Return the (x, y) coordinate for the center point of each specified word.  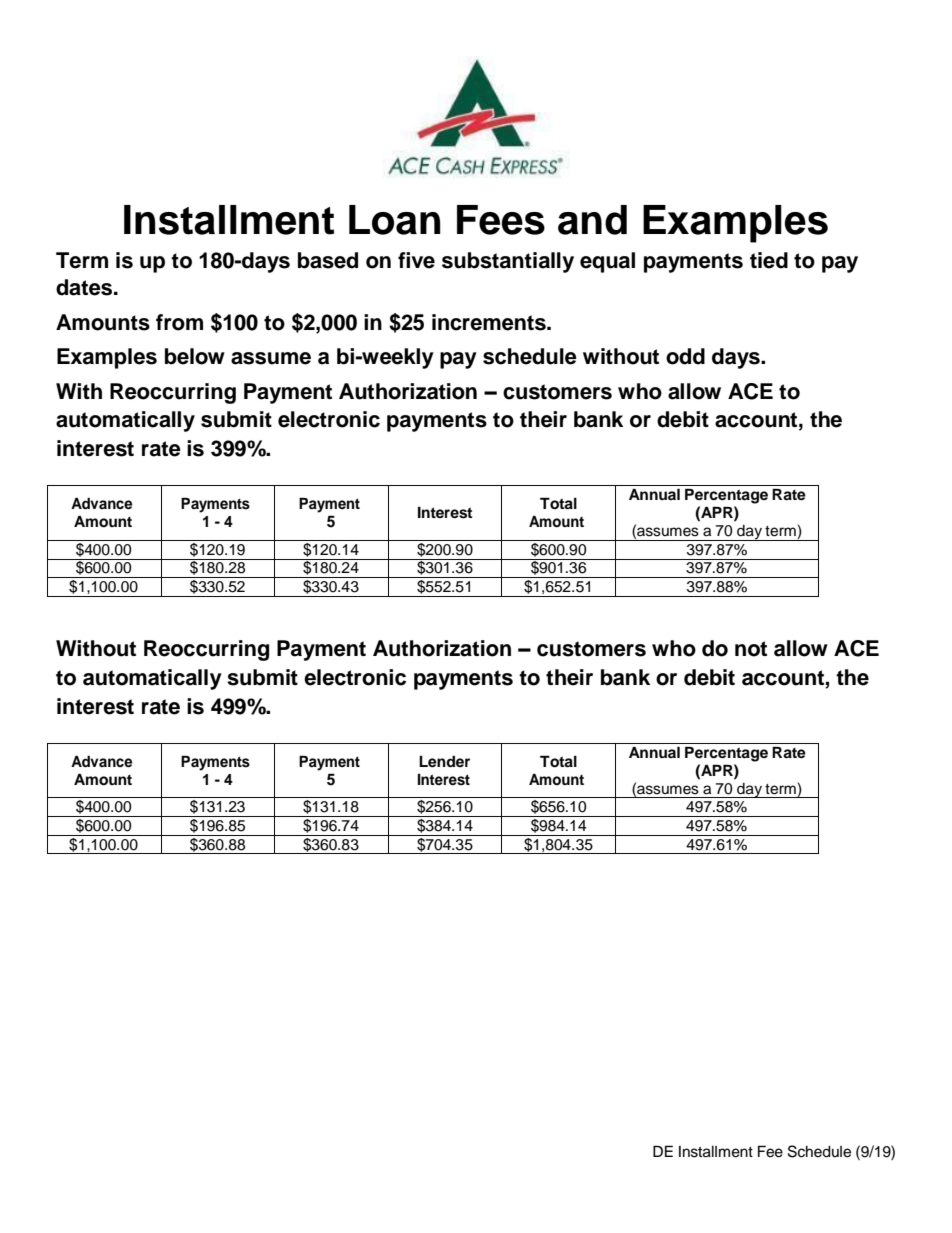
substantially (508, 262)
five (416, 260)
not (751, 649)
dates (85, 287)
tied (769, 260)
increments (490, 322)
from (179, 322)
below (195, 356)
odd (685, 356)
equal (607, 262)
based (328, 260)
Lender (444, 762)
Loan (395, 220)
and (592, 220)
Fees (501, 220)
